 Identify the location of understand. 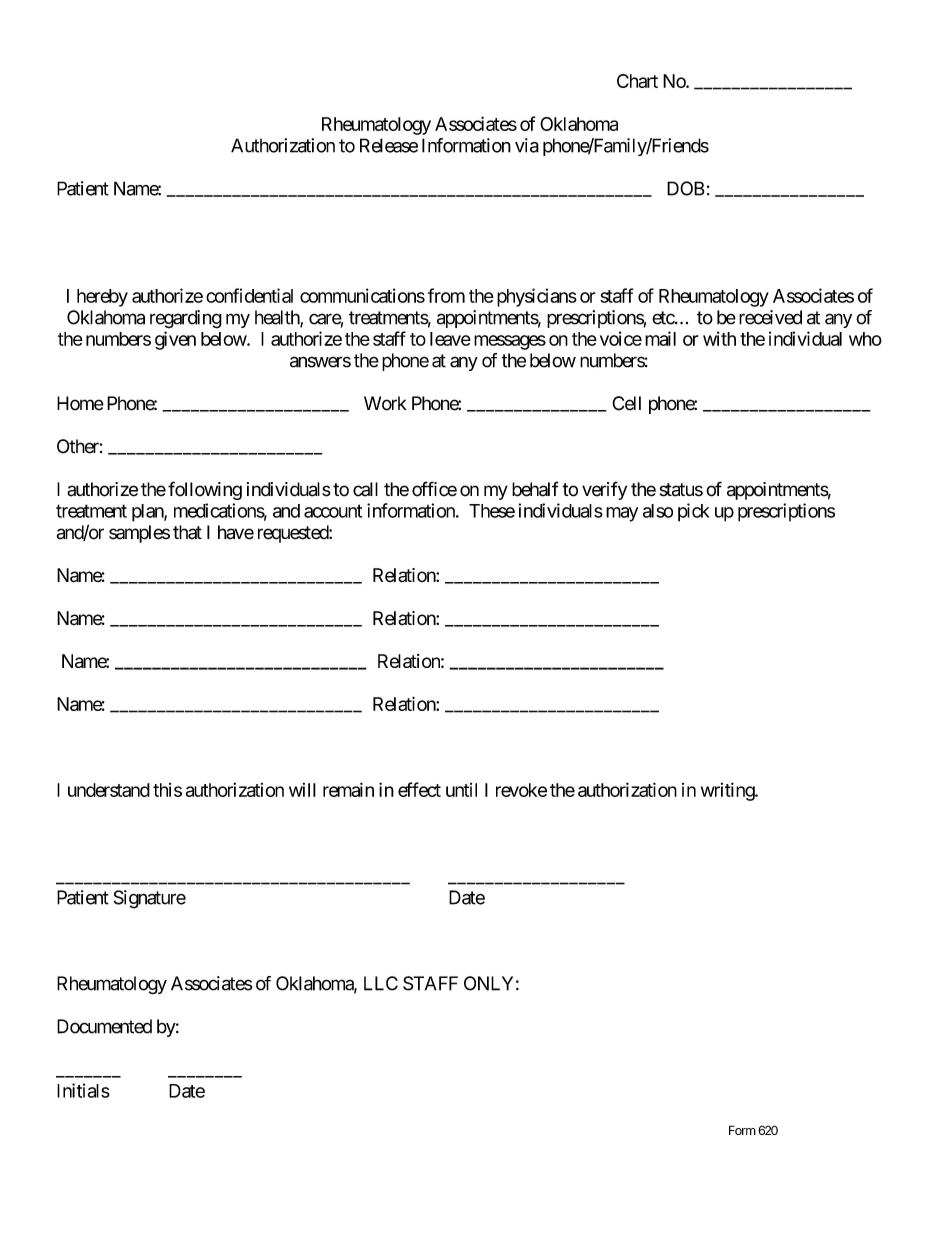
(109, 790).
